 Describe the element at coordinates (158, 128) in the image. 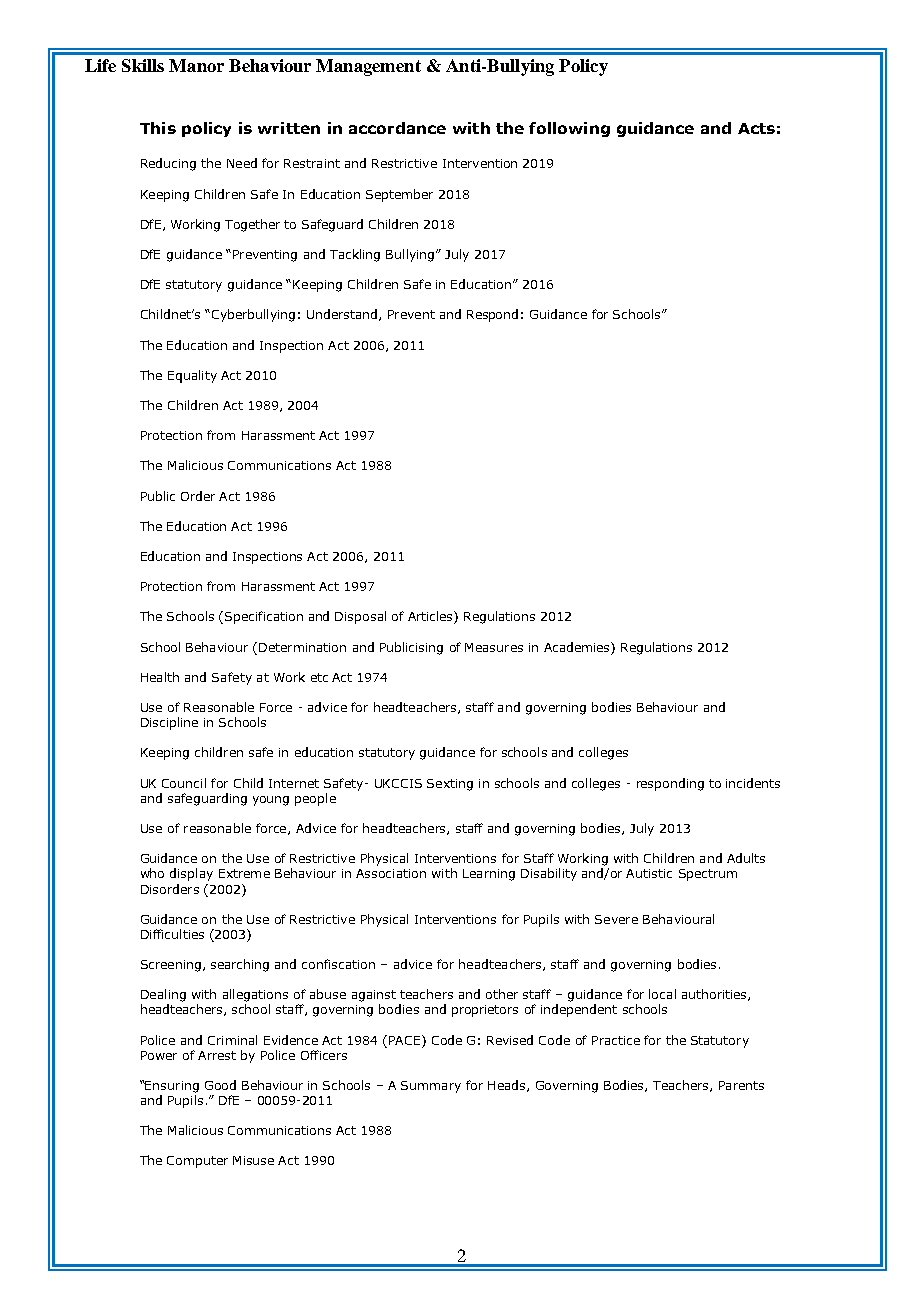

I see `This` at that location.
